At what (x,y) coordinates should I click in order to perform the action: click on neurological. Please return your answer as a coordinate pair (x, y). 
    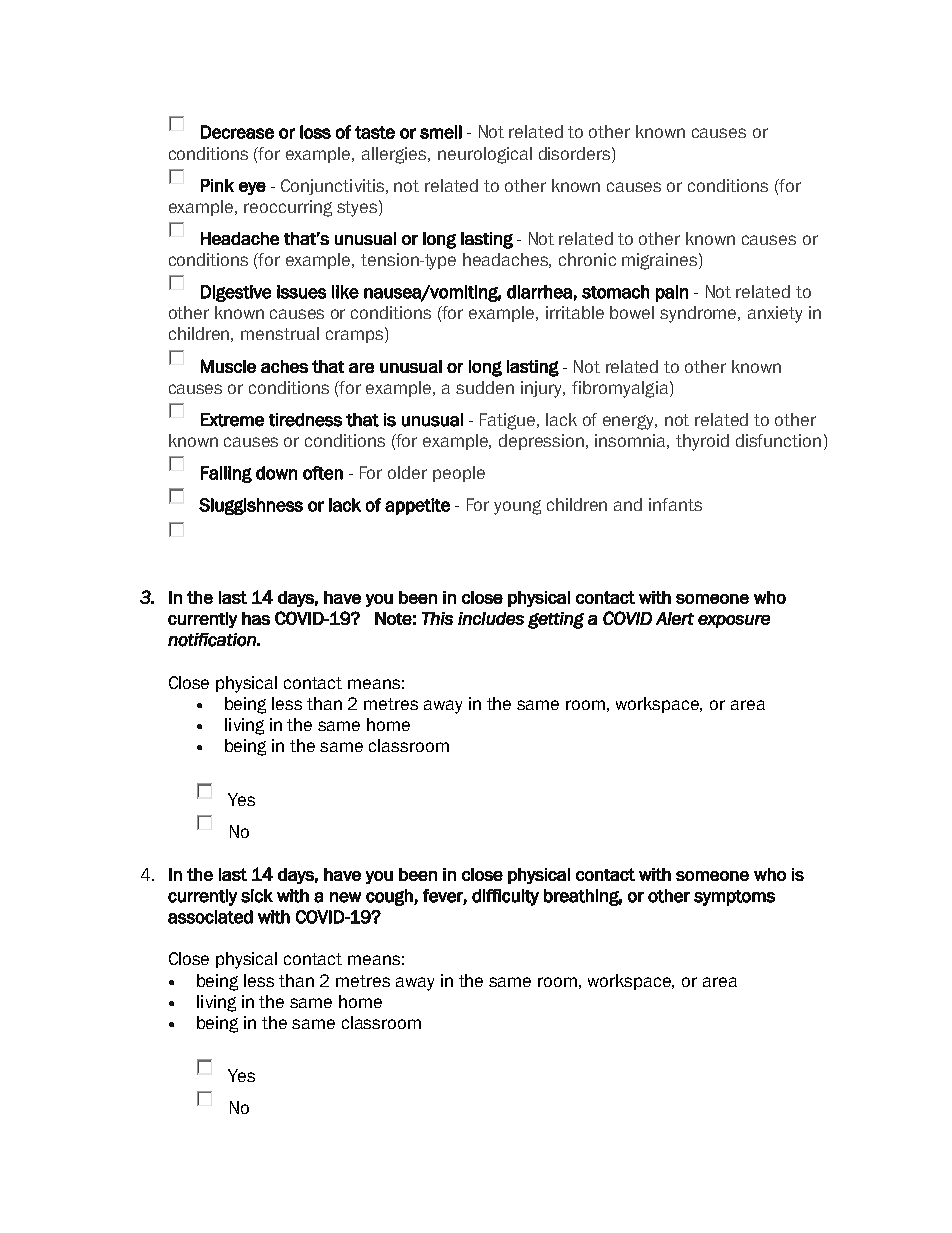
    Looking at the image, I should click on (485, 155).
